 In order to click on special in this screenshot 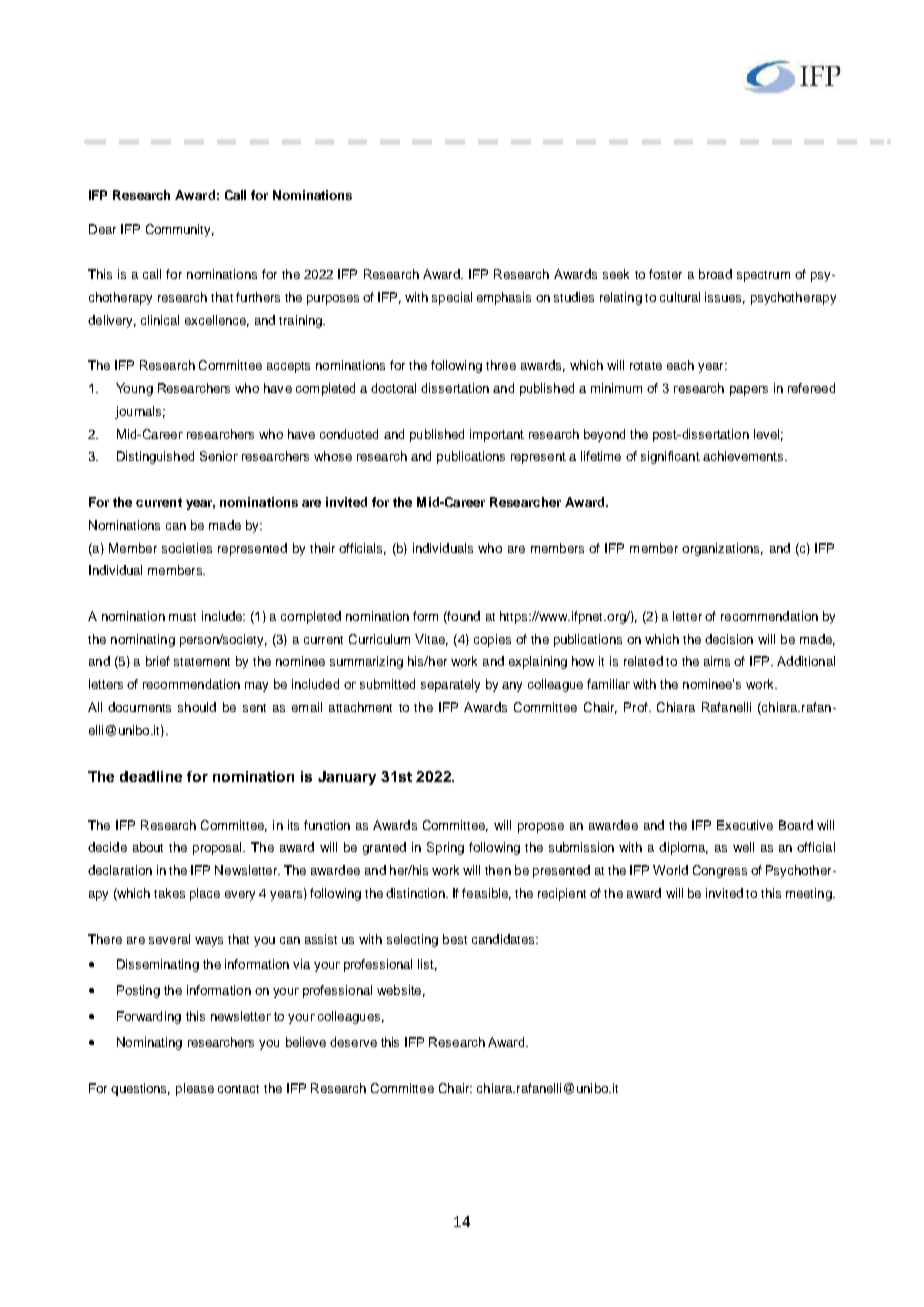, I will do `click(452, 298)`.
